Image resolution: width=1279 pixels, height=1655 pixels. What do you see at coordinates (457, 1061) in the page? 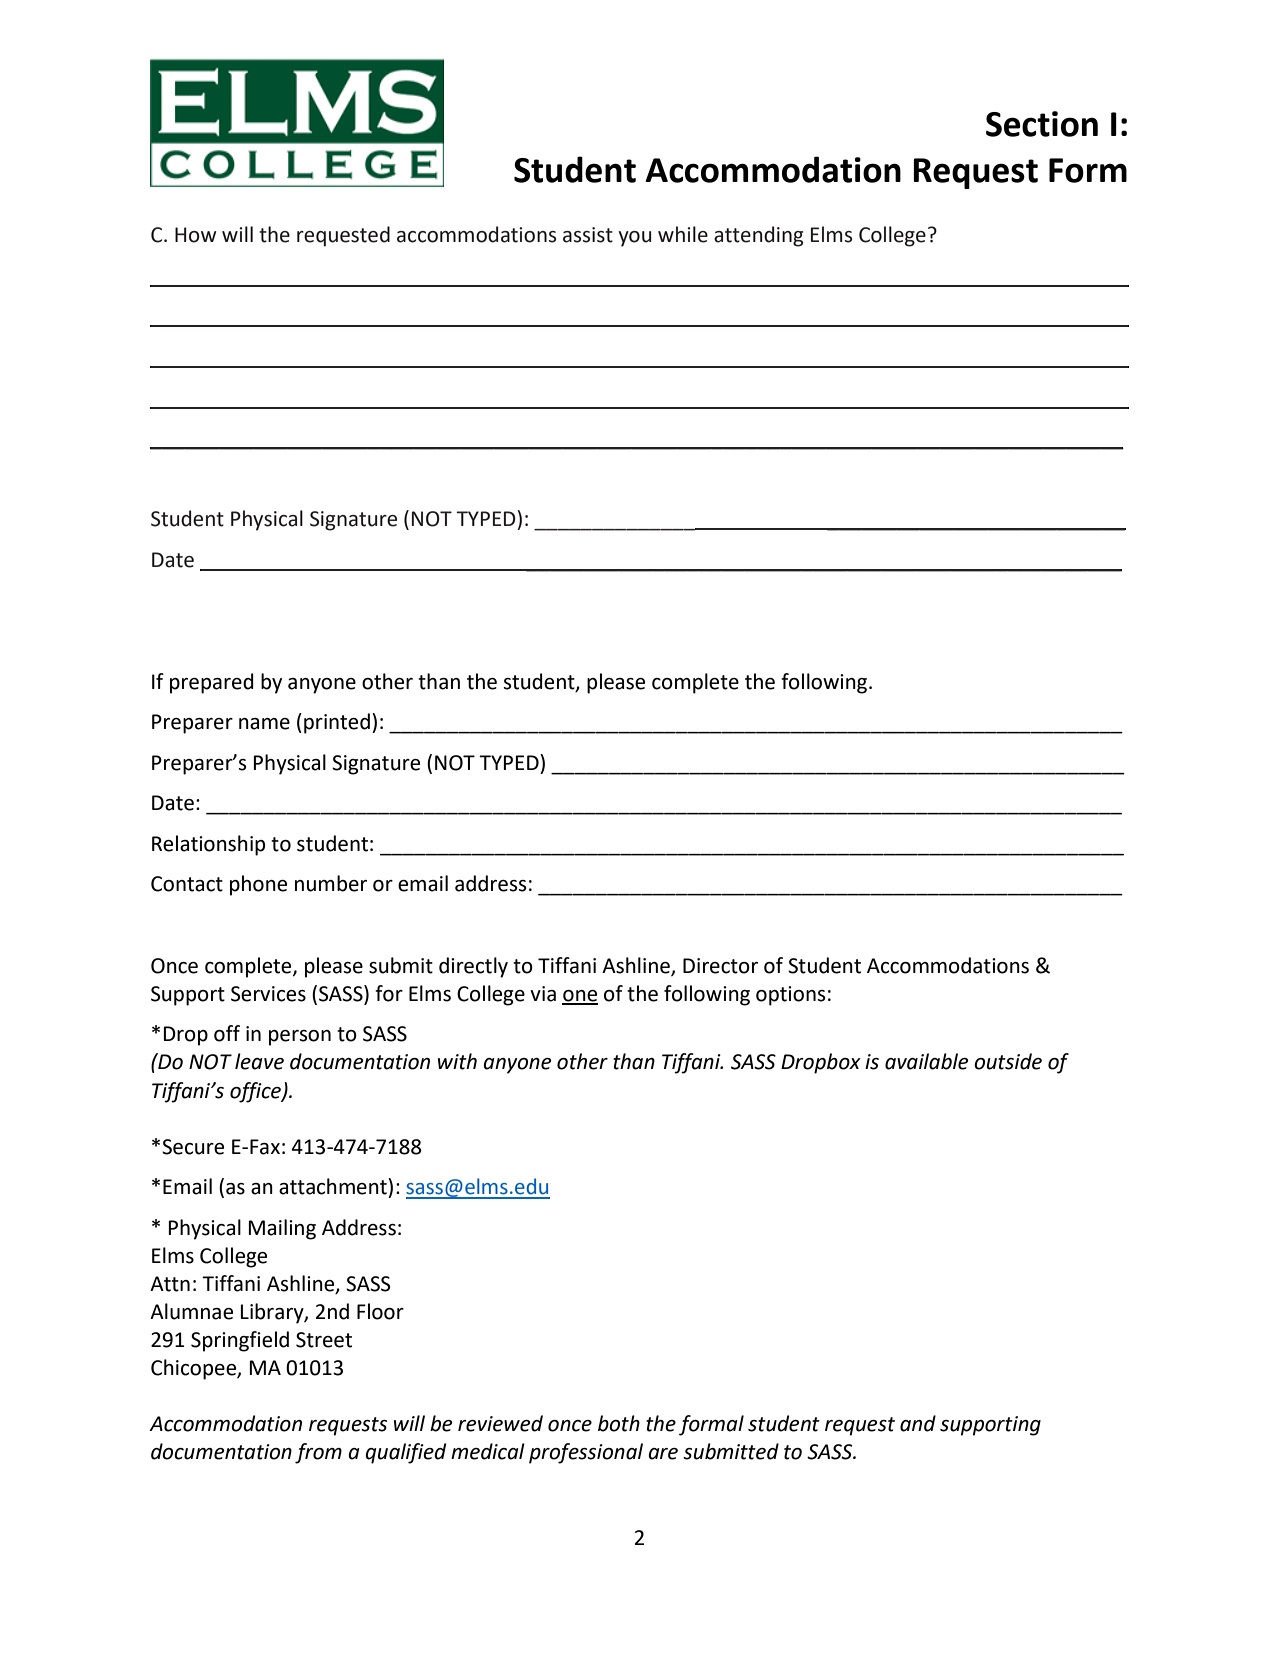
I see `with` at bounding box center [457, 1061].
